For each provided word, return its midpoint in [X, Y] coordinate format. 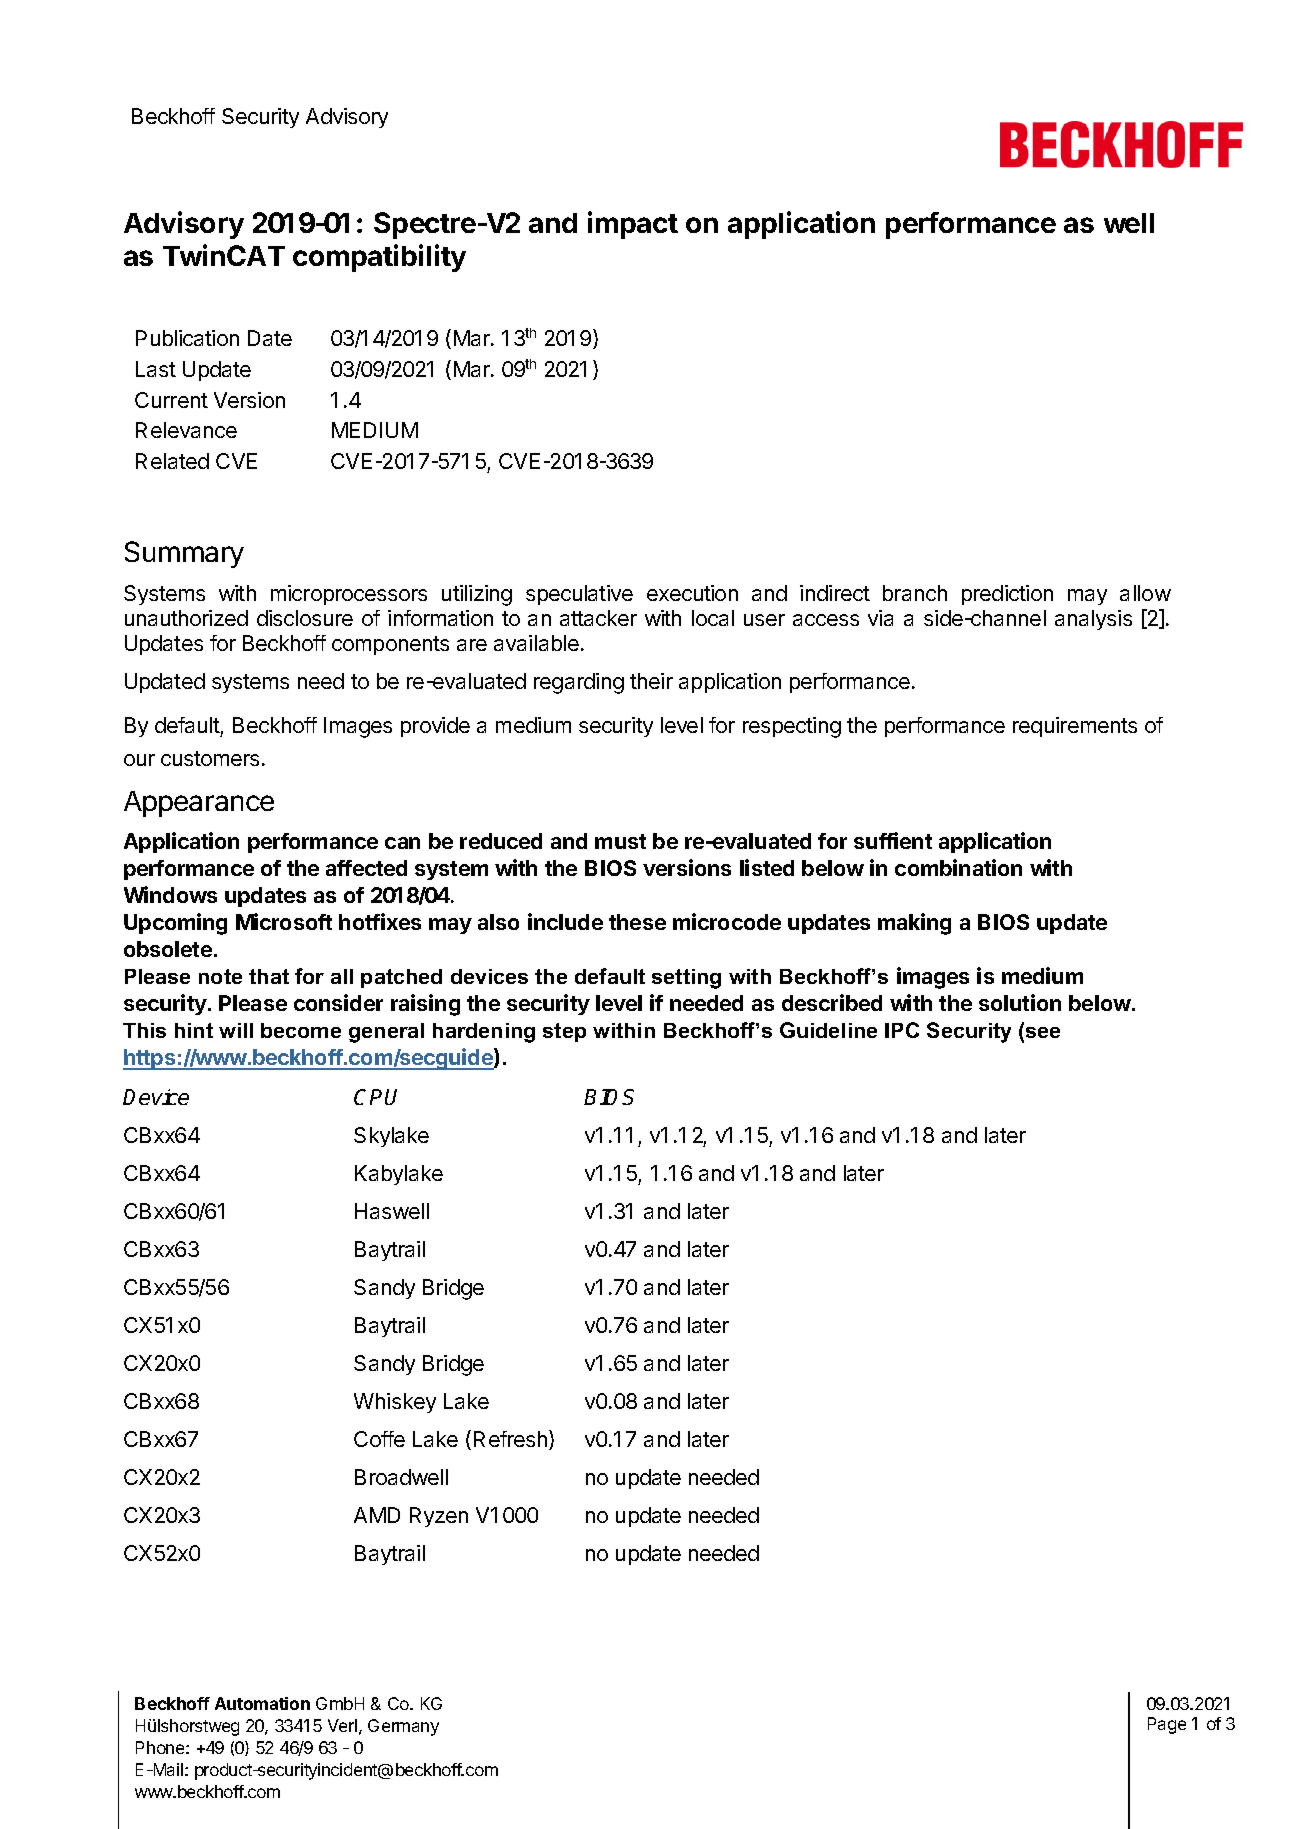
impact [633, 225]
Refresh [510, 1439]
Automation [262, 1703]
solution [1020, 1002]
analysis [1093, 620]
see [1043, 1032]
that [269, 976]
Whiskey [395, 1403]
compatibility [379, 258]
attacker [598, 618]
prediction [1007, 595]
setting [686, 979]
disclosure [305, 618]
